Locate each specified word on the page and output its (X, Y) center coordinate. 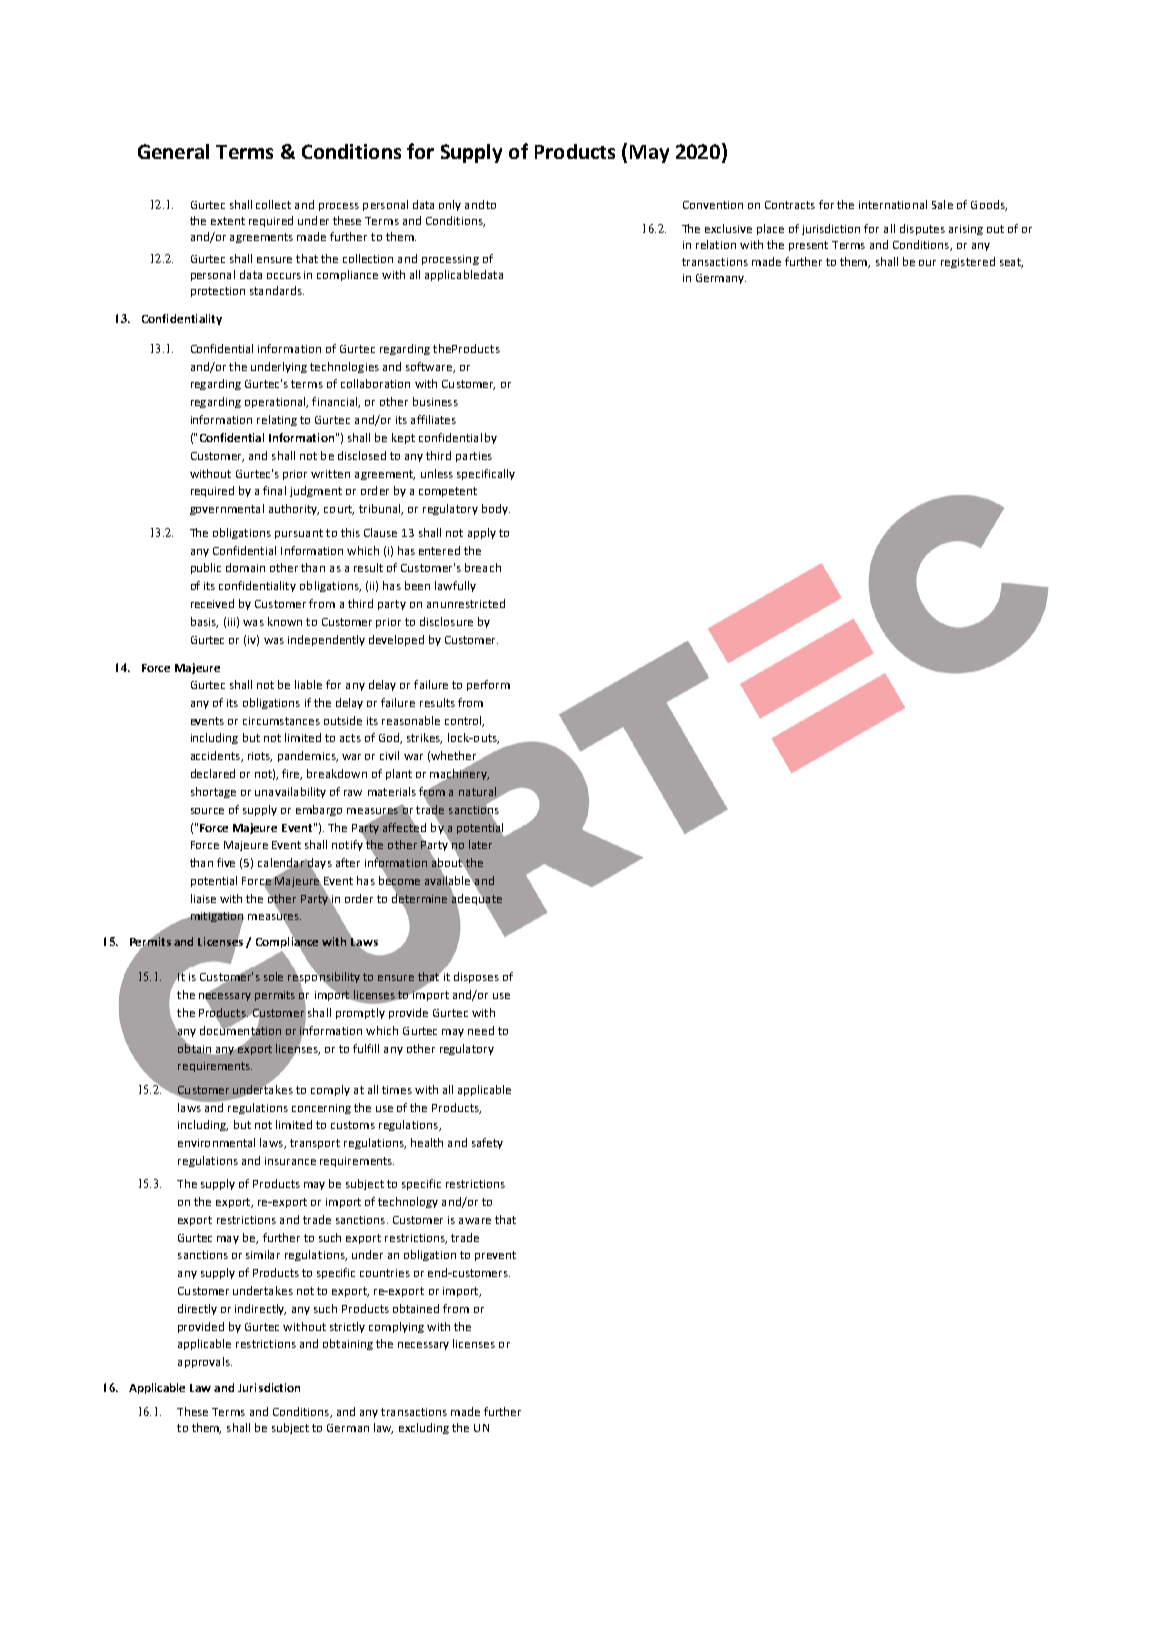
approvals (205, 1362)
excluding (424, 1428)
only (450, 205)
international (893, 204)
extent (228, 221)
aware (475, 1221)
